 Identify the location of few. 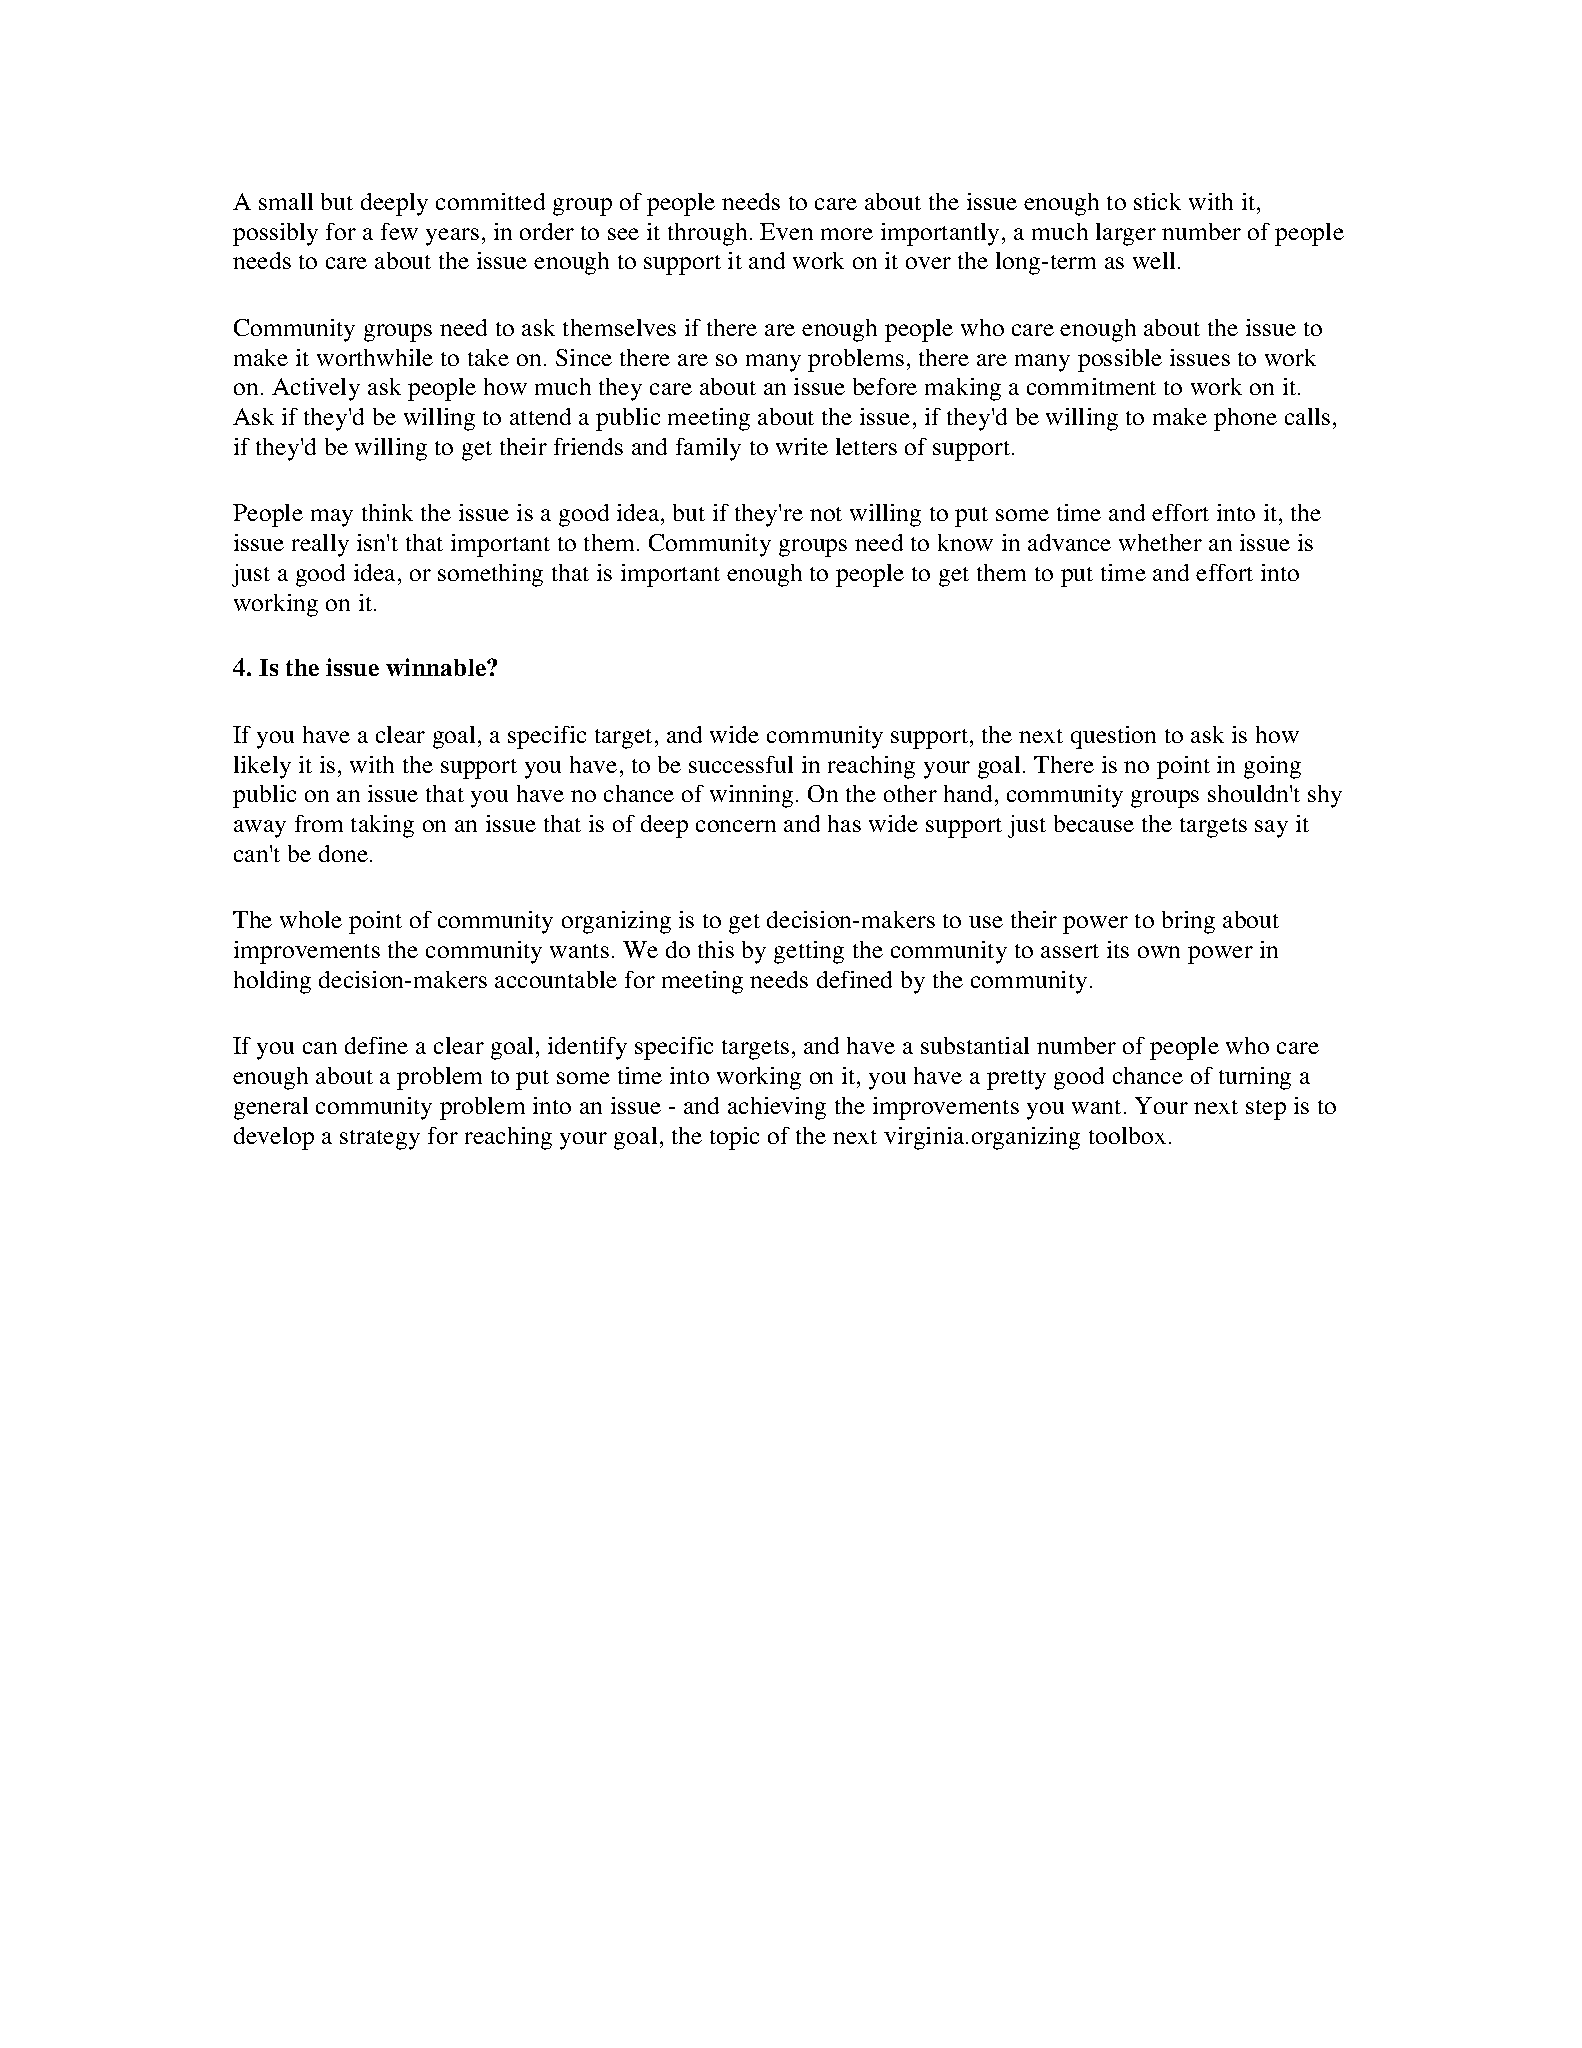
(399, 231).
